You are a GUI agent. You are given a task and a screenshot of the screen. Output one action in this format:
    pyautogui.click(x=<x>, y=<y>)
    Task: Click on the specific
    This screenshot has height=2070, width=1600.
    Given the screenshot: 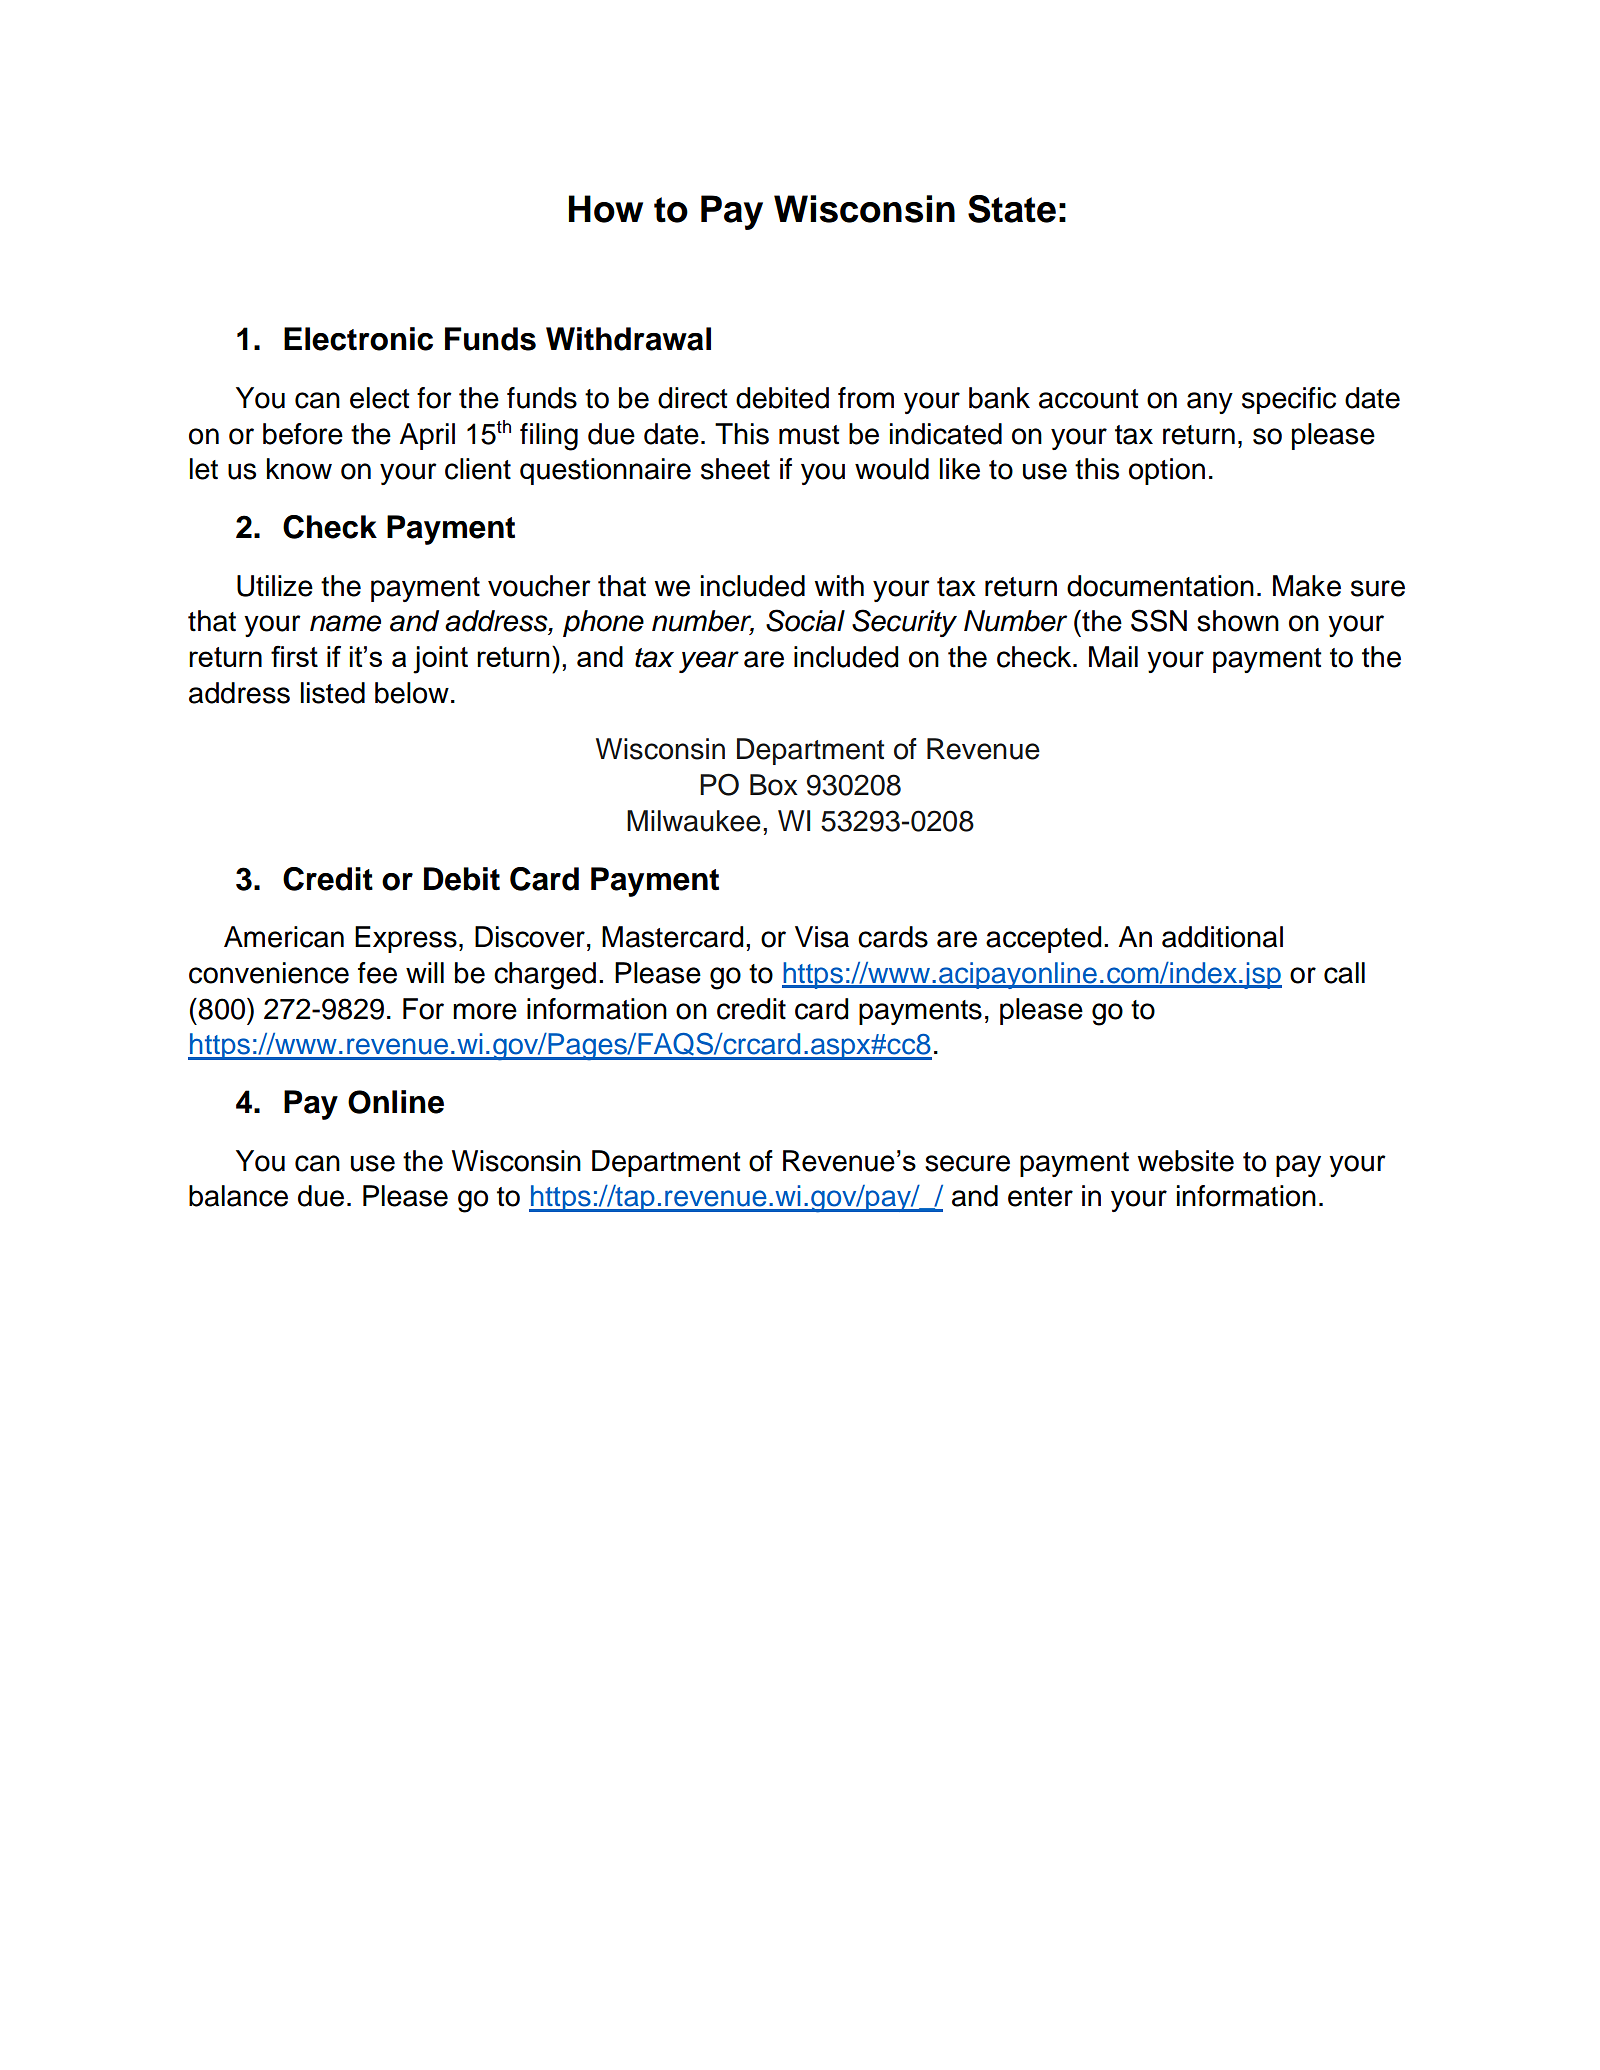 What is the action you would take?
    pyautogui.click(x=1289, y=400)
